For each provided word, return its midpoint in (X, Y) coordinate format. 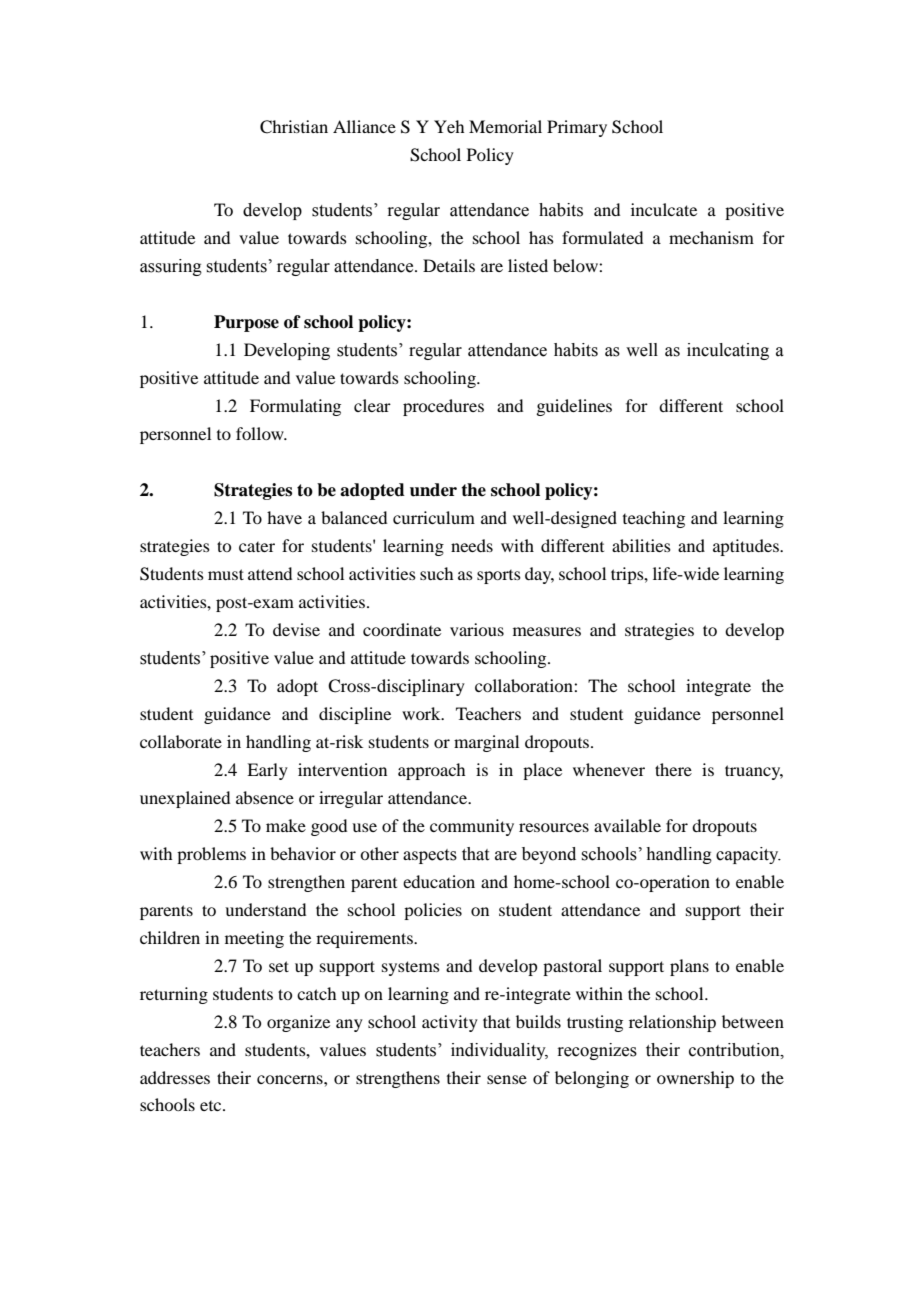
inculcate (664, 209)
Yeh (449, 126)
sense (507, 1079)
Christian (294, 127)
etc (212, 1106)
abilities (641, 545)
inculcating (728, 351)
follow (261, 433)
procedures (443, 407)
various (477, 629)
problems (211, 855)
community (472, 827)
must (226, 574)
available (627, 825)
